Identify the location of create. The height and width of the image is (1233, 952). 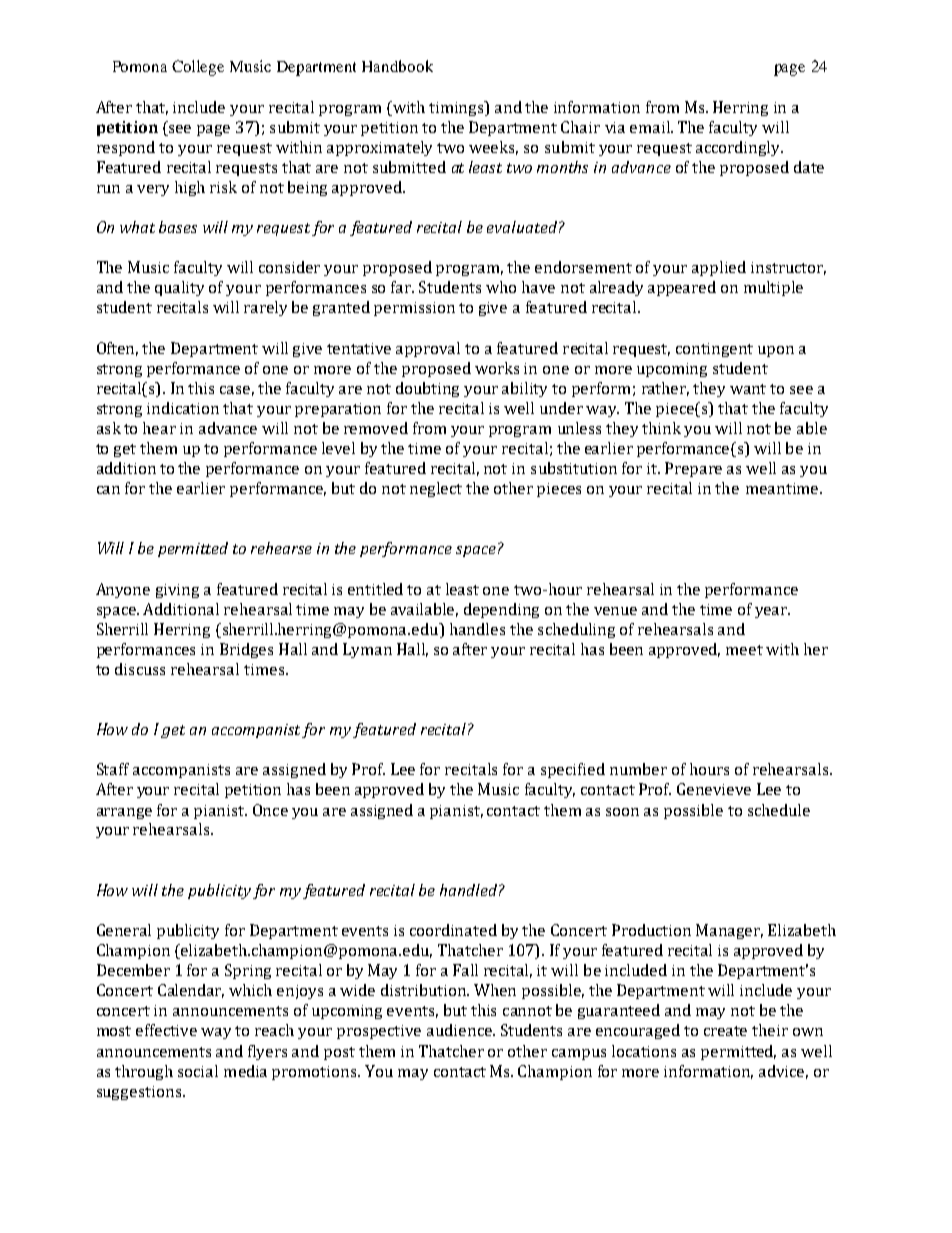
(725, 1031).
